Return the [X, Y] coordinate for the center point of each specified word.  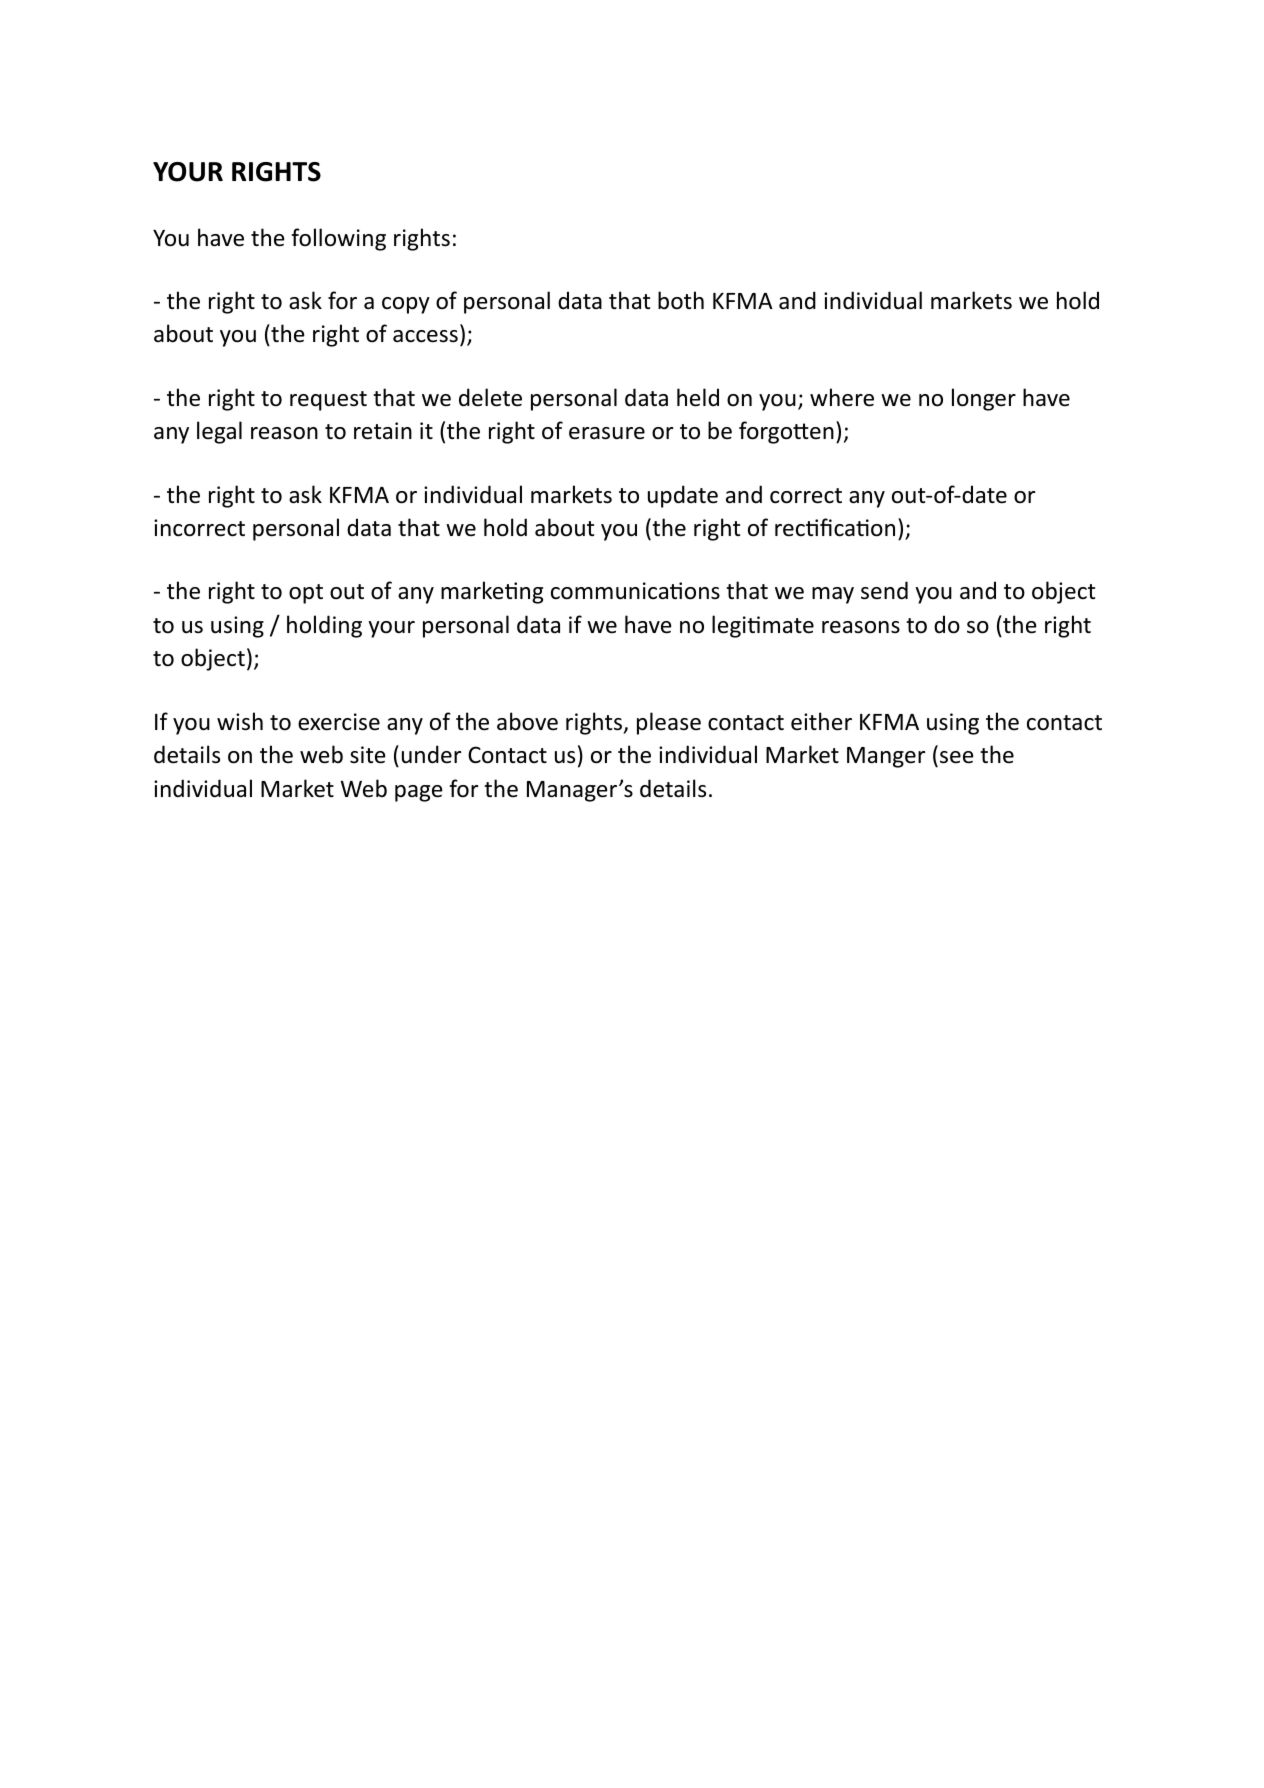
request [328, 401]
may [833, 595]
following [339, 239]
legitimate [763, 626]
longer [984, 399]
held [698, 397]
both [681, 300]
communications [635, 591]
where [842, 397]
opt [306, 594]
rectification [835, 527]
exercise [339, 722]
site [368, 755]
